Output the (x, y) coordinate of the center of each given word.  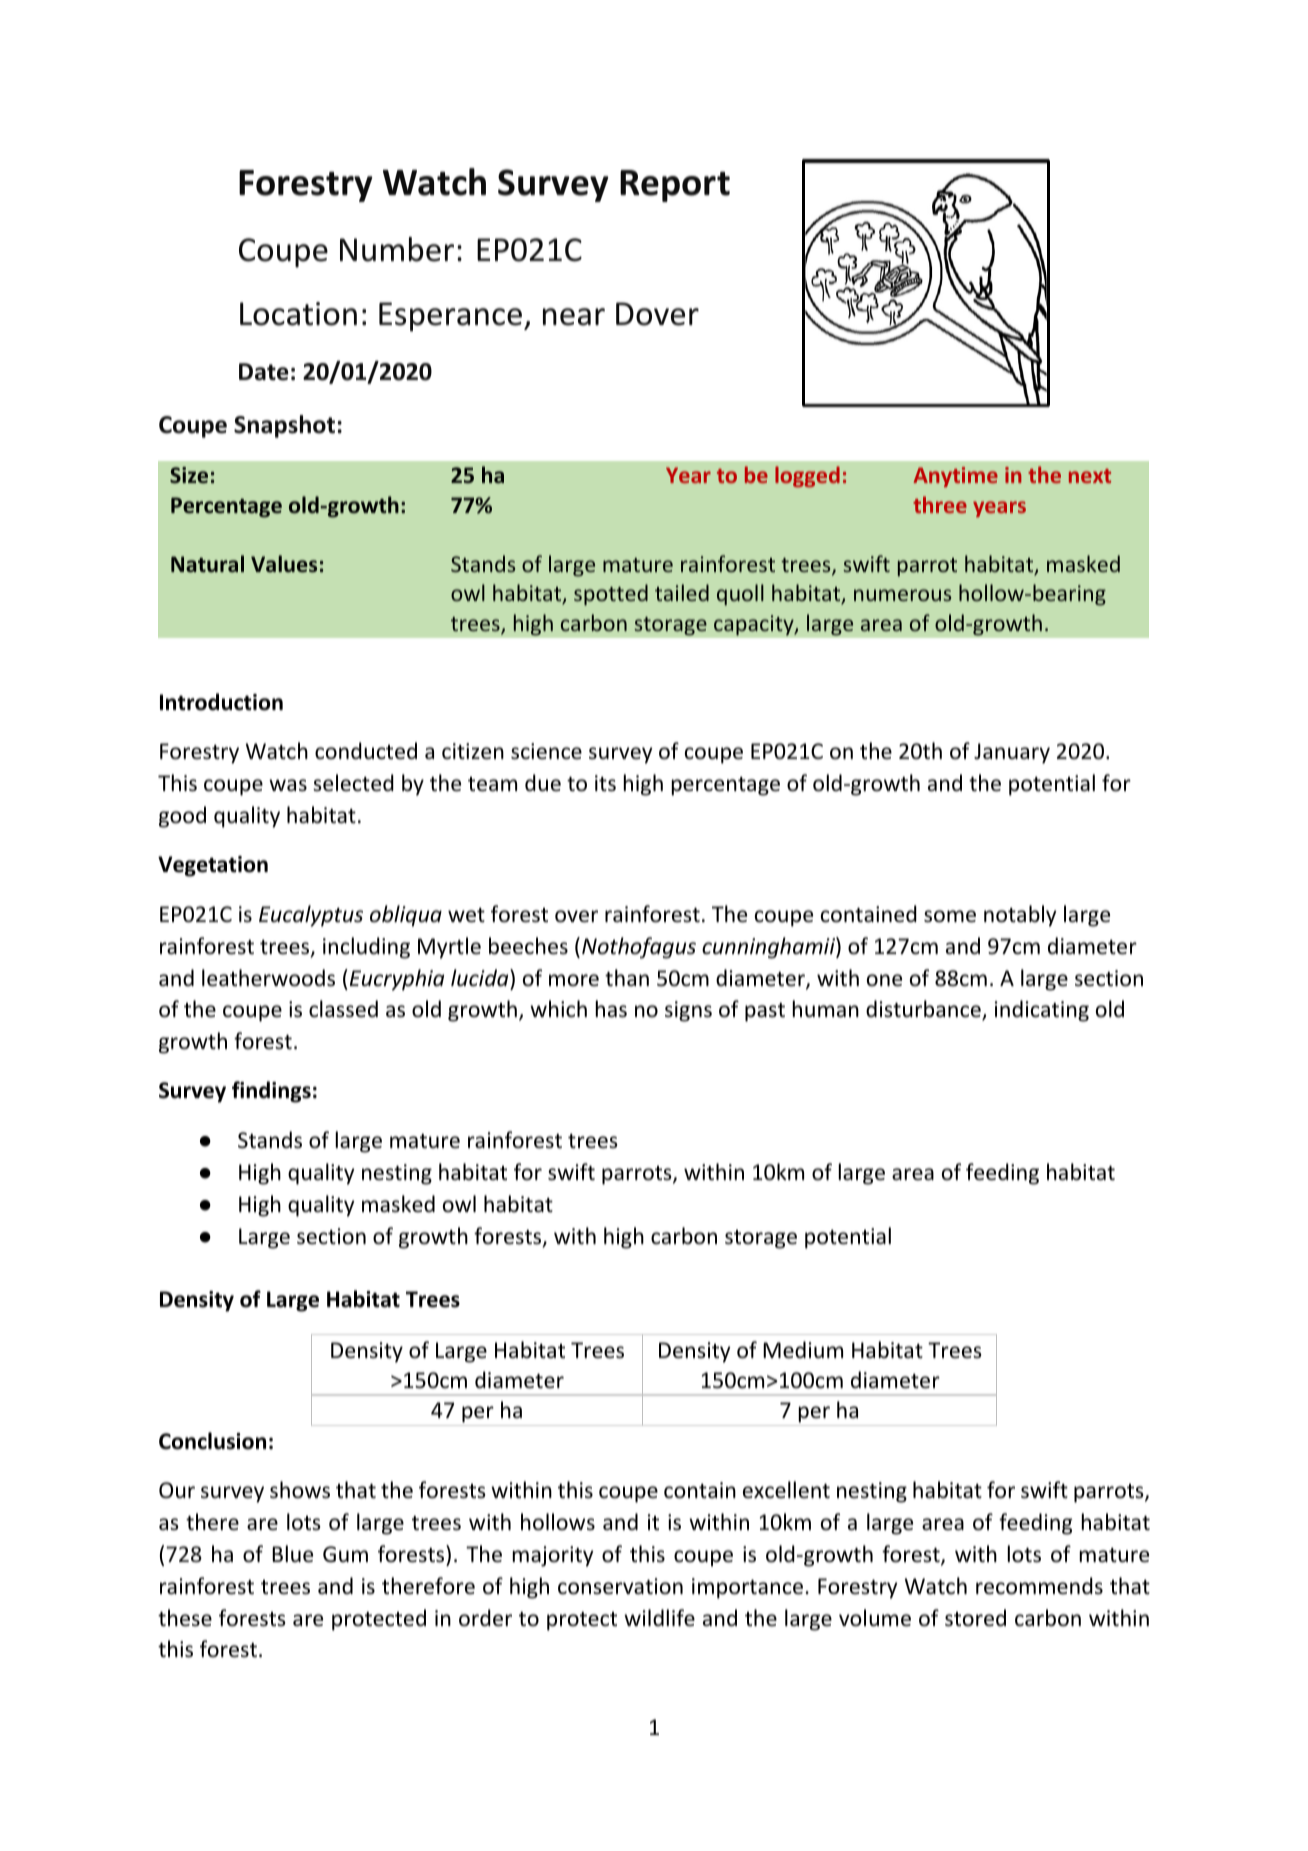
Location (298, 314)
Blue (292, 1554)
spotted (611, 595)
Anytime (955, 477)
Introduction (221, 702)
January (1012, 753)
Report (675, 186)
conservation (620, 1586)
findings (271, 1092)
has (611, 1009)
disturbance (924, 1010)
